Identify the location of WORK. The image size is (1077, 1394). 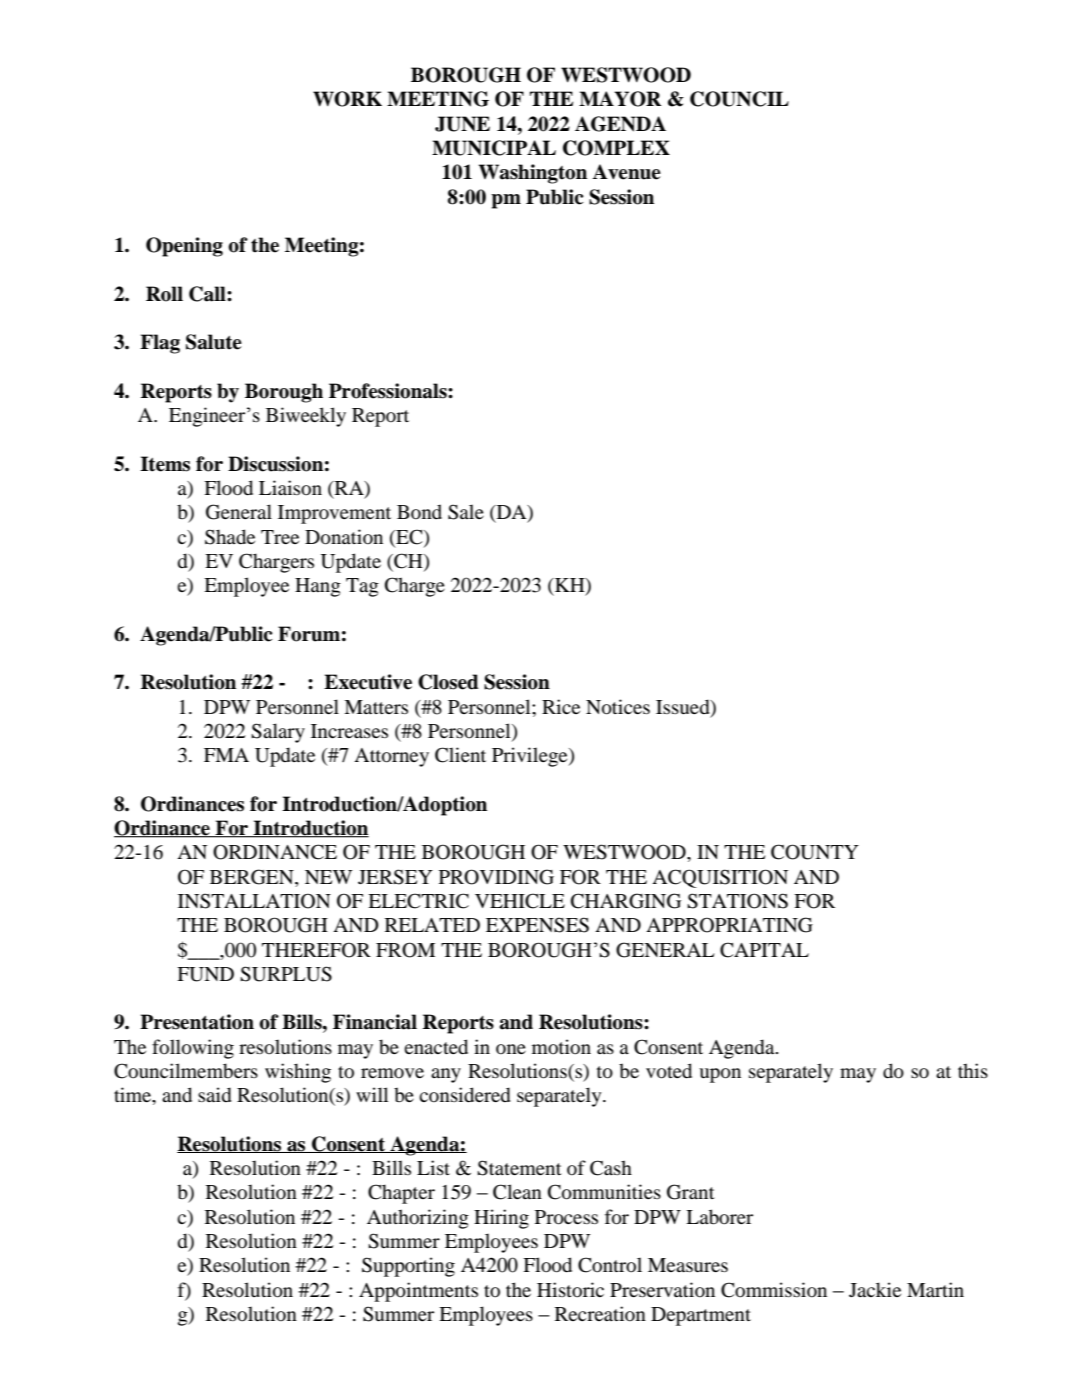
(347, 99).
